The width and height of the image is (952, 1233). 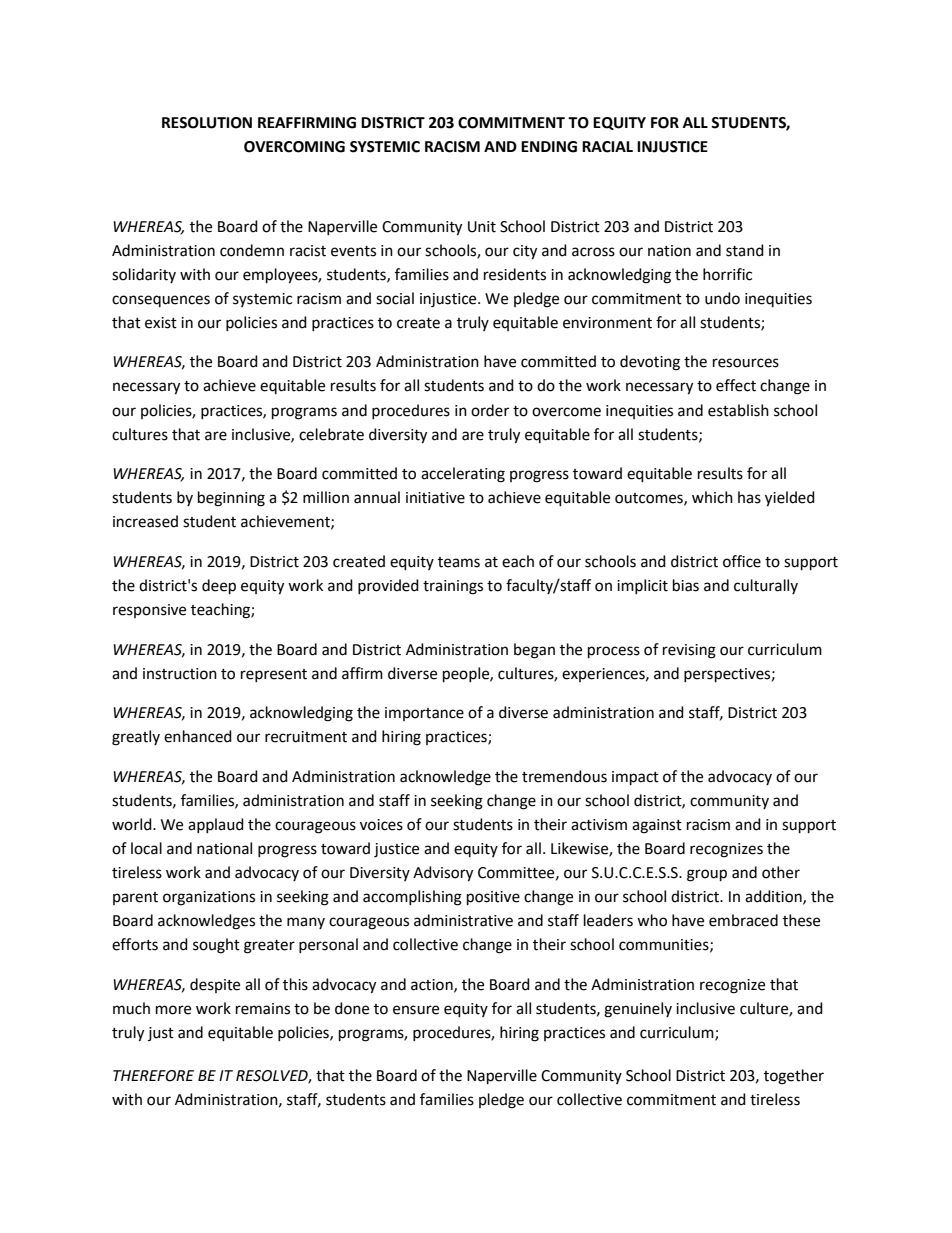 I want to click on bias, so click(x=686, y=585).
